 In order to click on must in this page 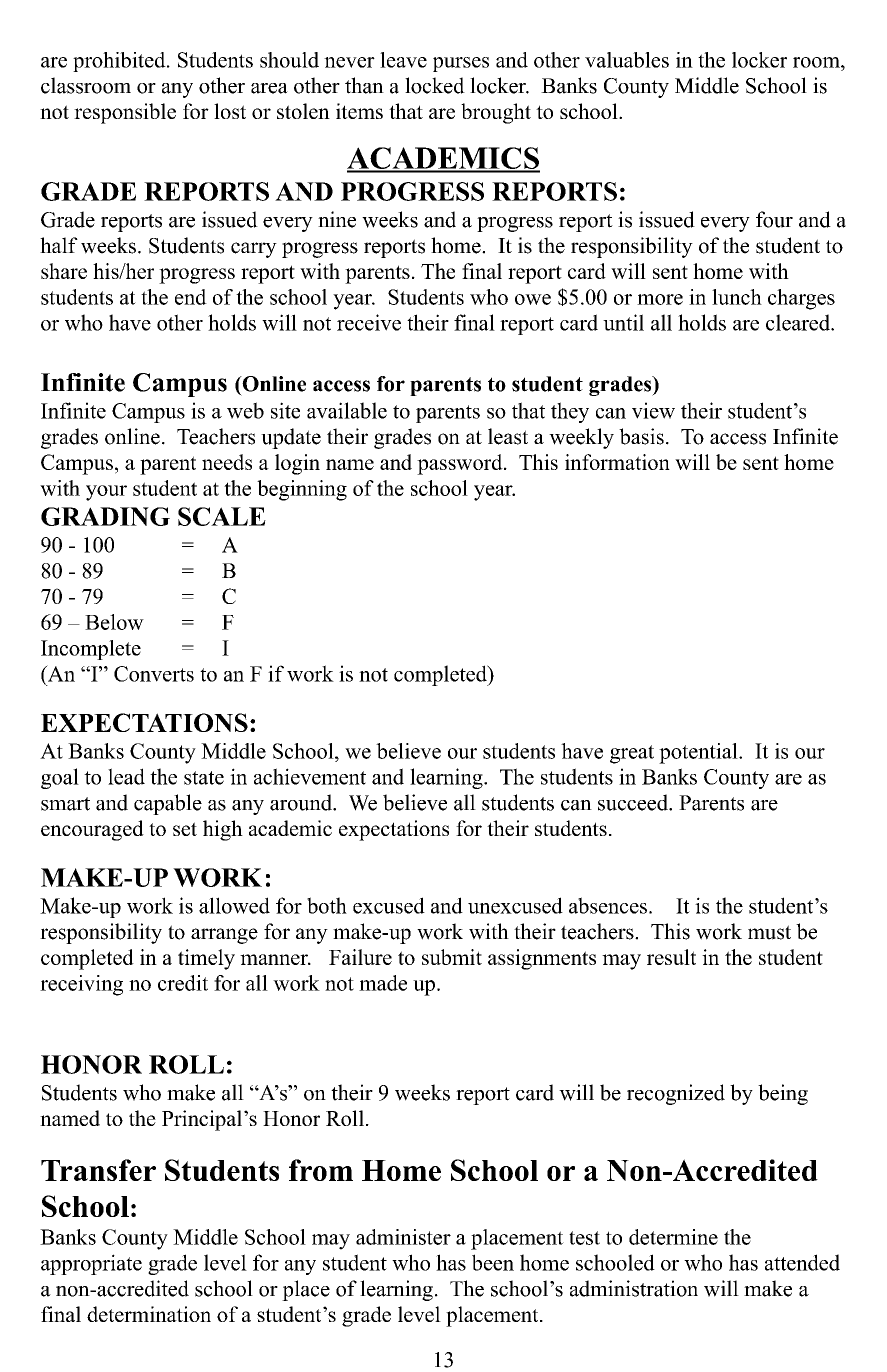, I will do `click(769, 932)`.
